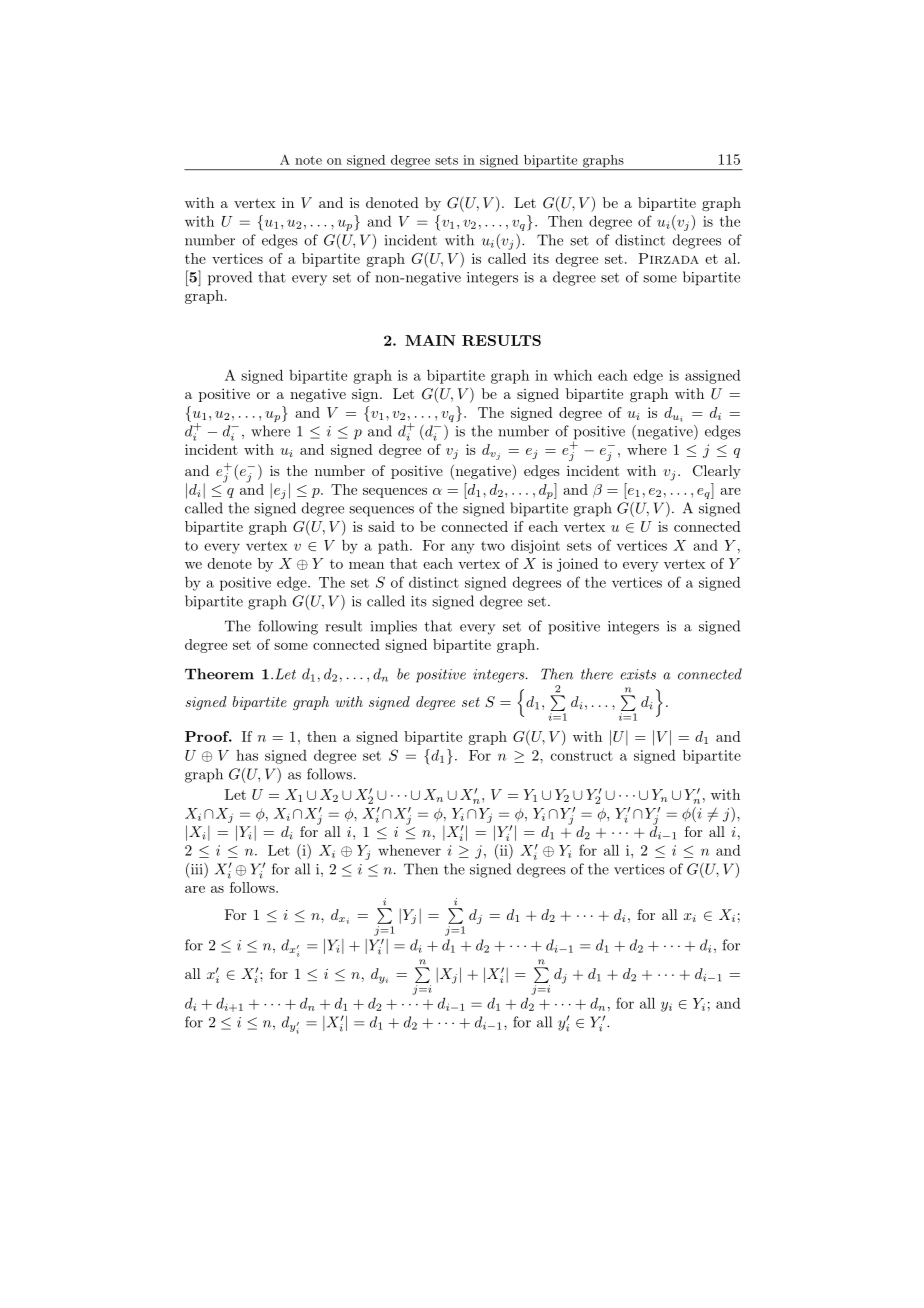 This screenshot has height=1308, width=924. I want to click on iii, so click(198, 869).
